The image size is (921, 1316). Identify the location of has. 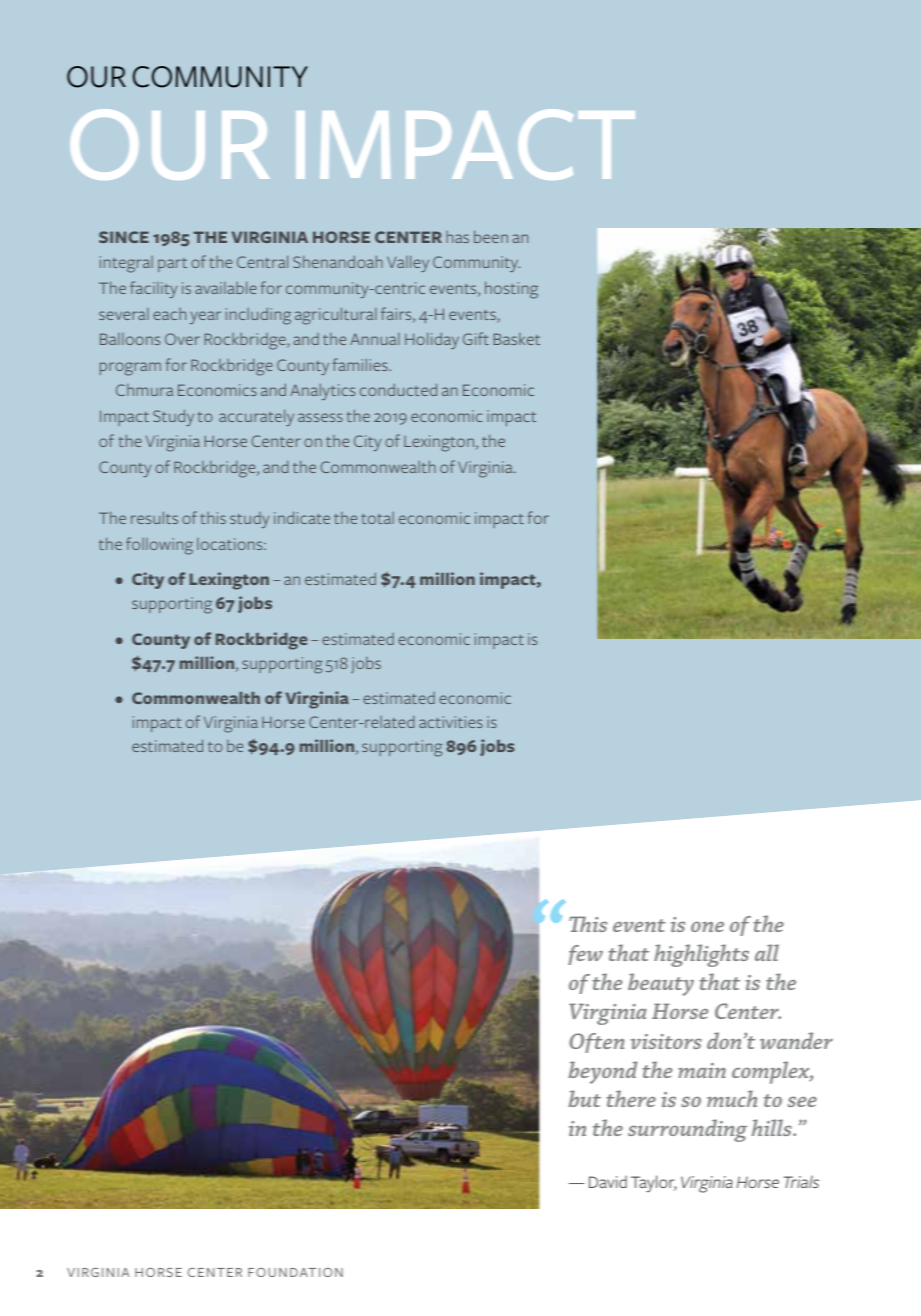
(457, 237).
